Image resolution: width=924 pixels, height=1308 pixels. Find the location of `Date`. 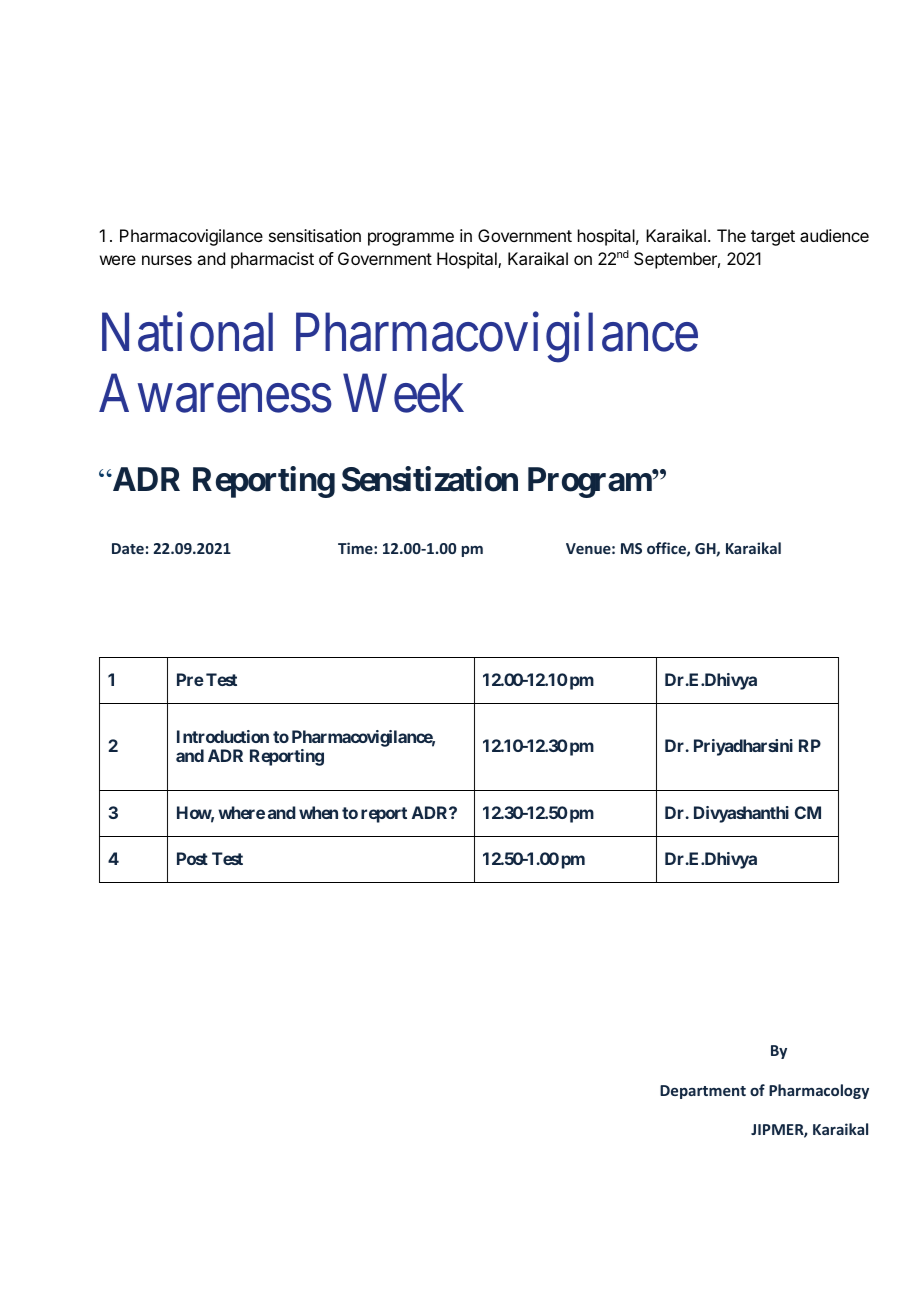

Date is located at coordinates (128, 548).
